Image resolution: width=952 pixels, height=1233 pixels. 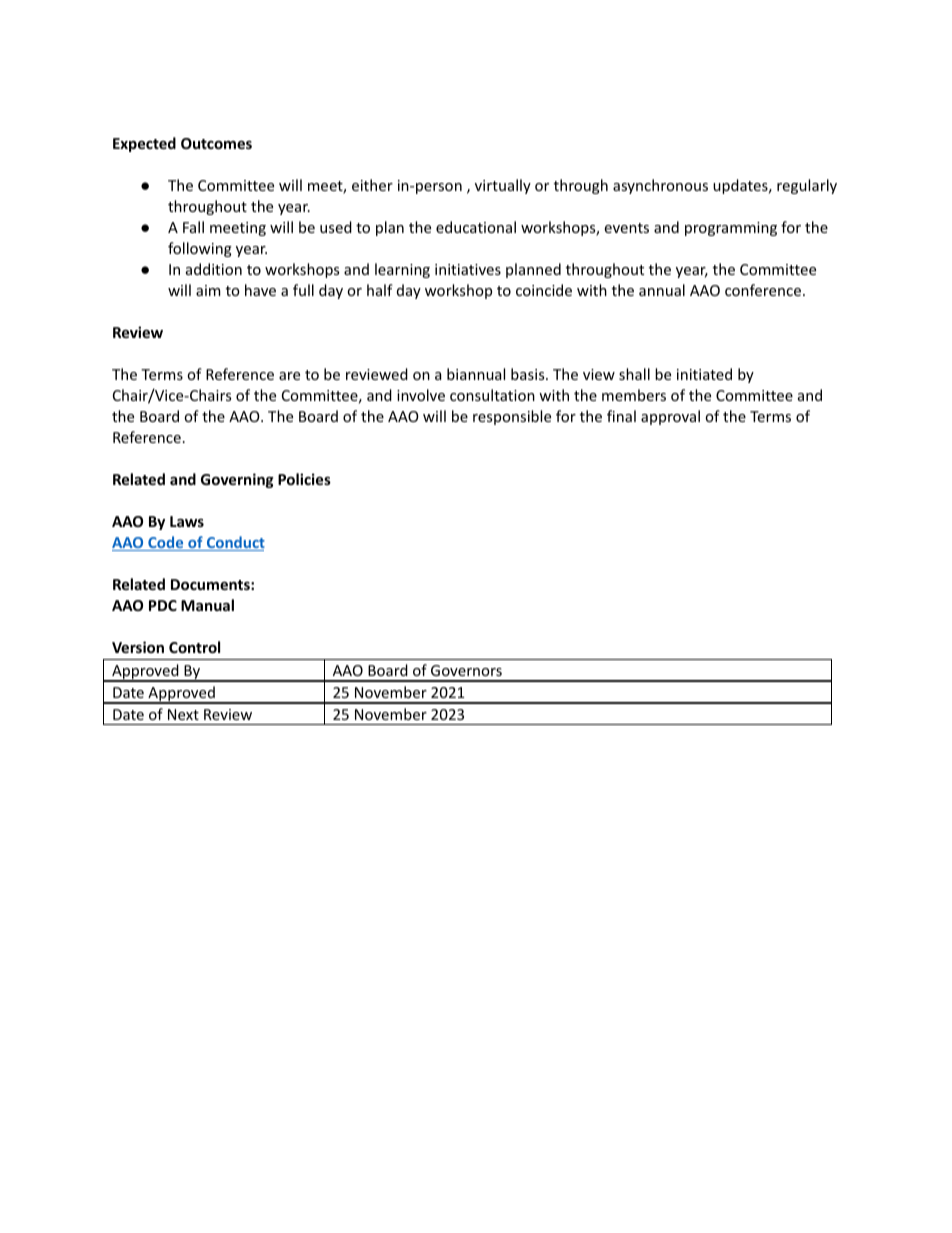 I want to click on Governing, so click(x=237, y=480).
